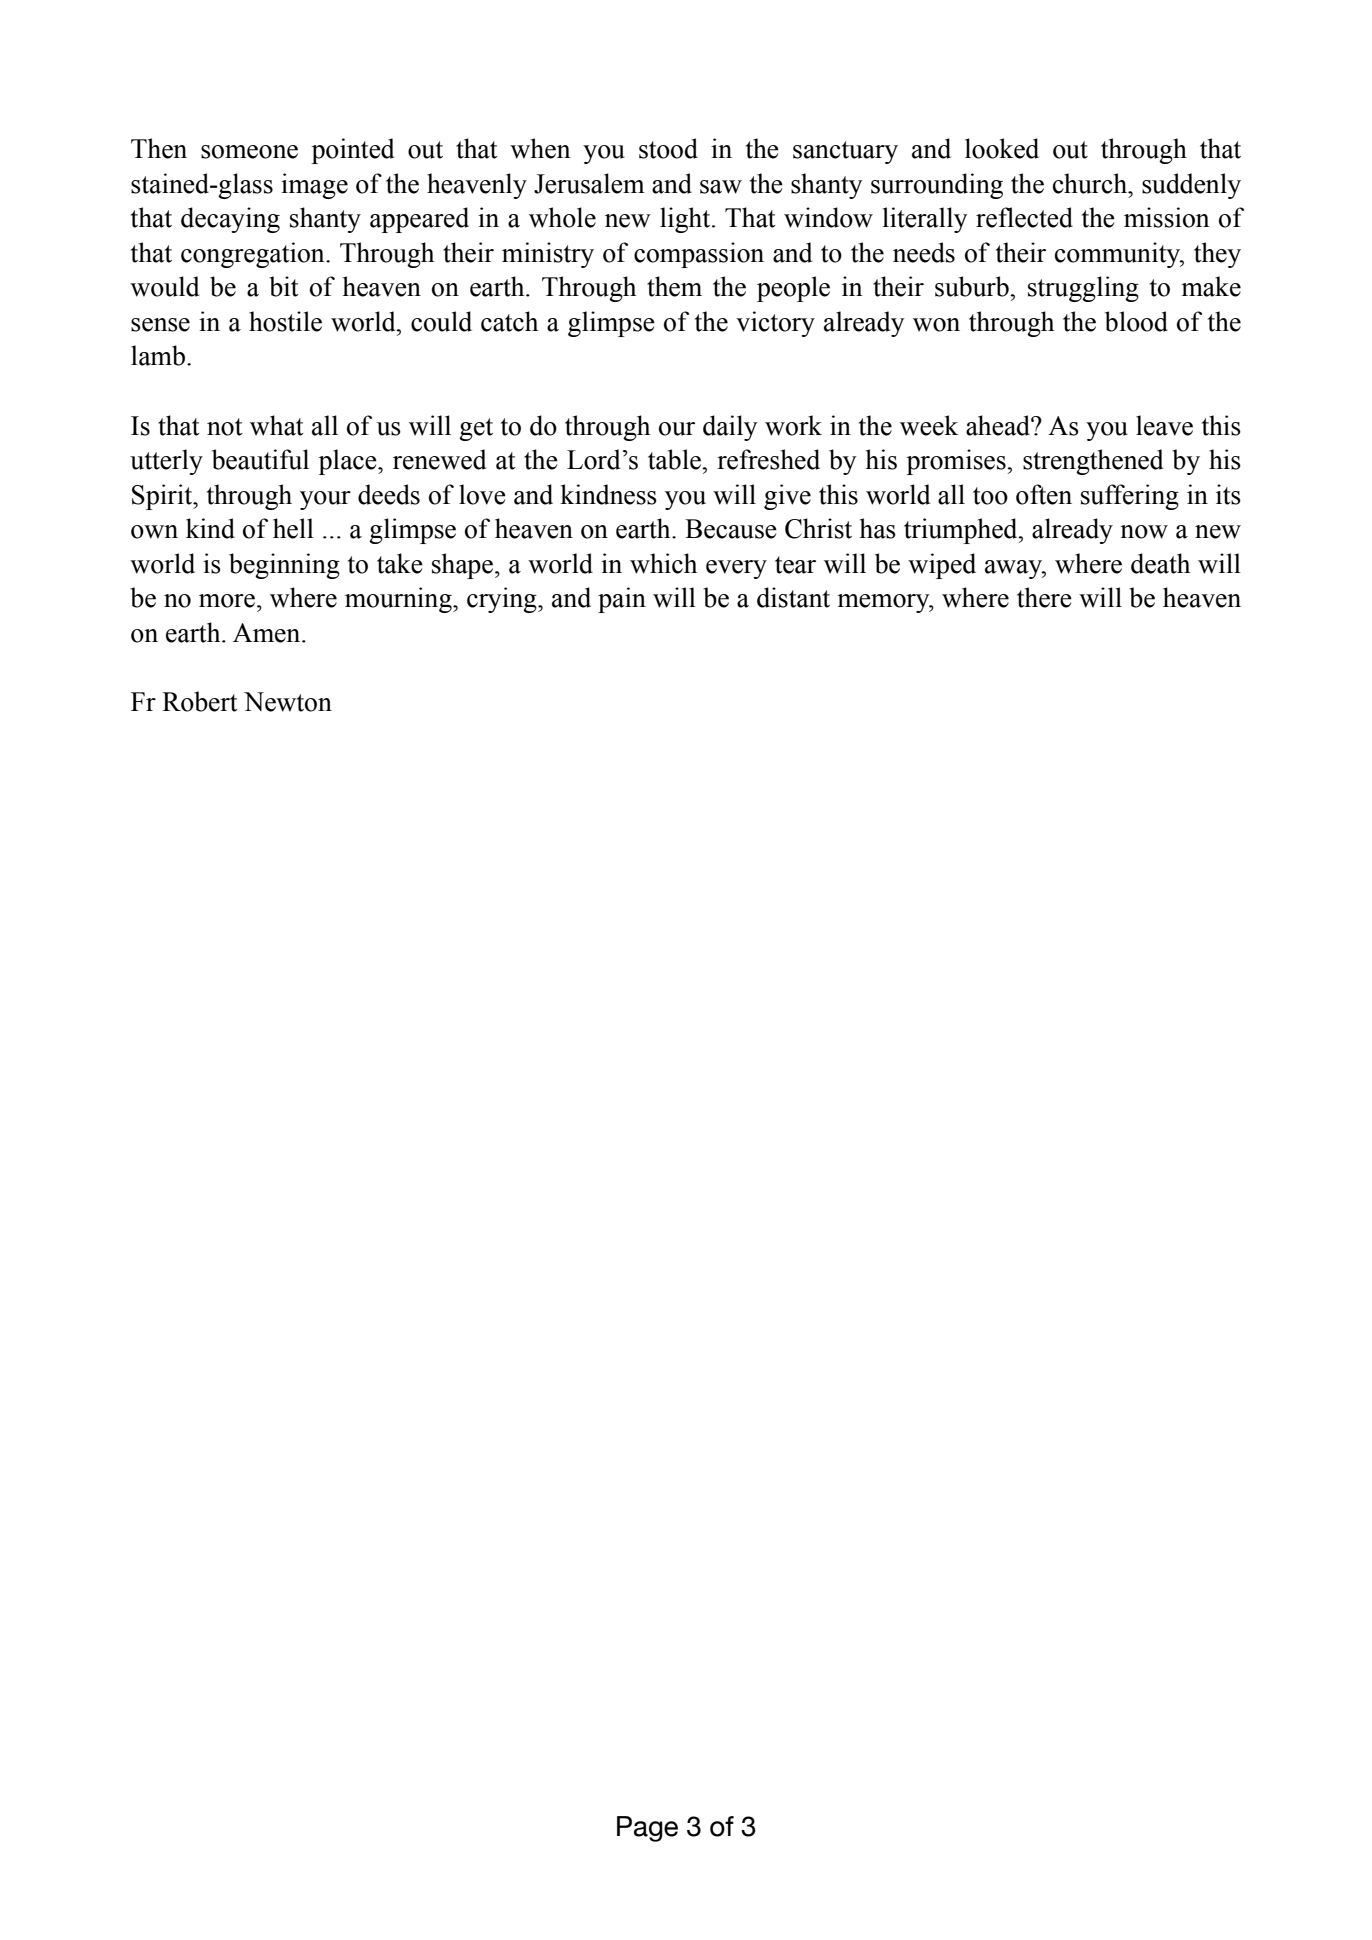  I want to click on wiped, so click(942, 566).
